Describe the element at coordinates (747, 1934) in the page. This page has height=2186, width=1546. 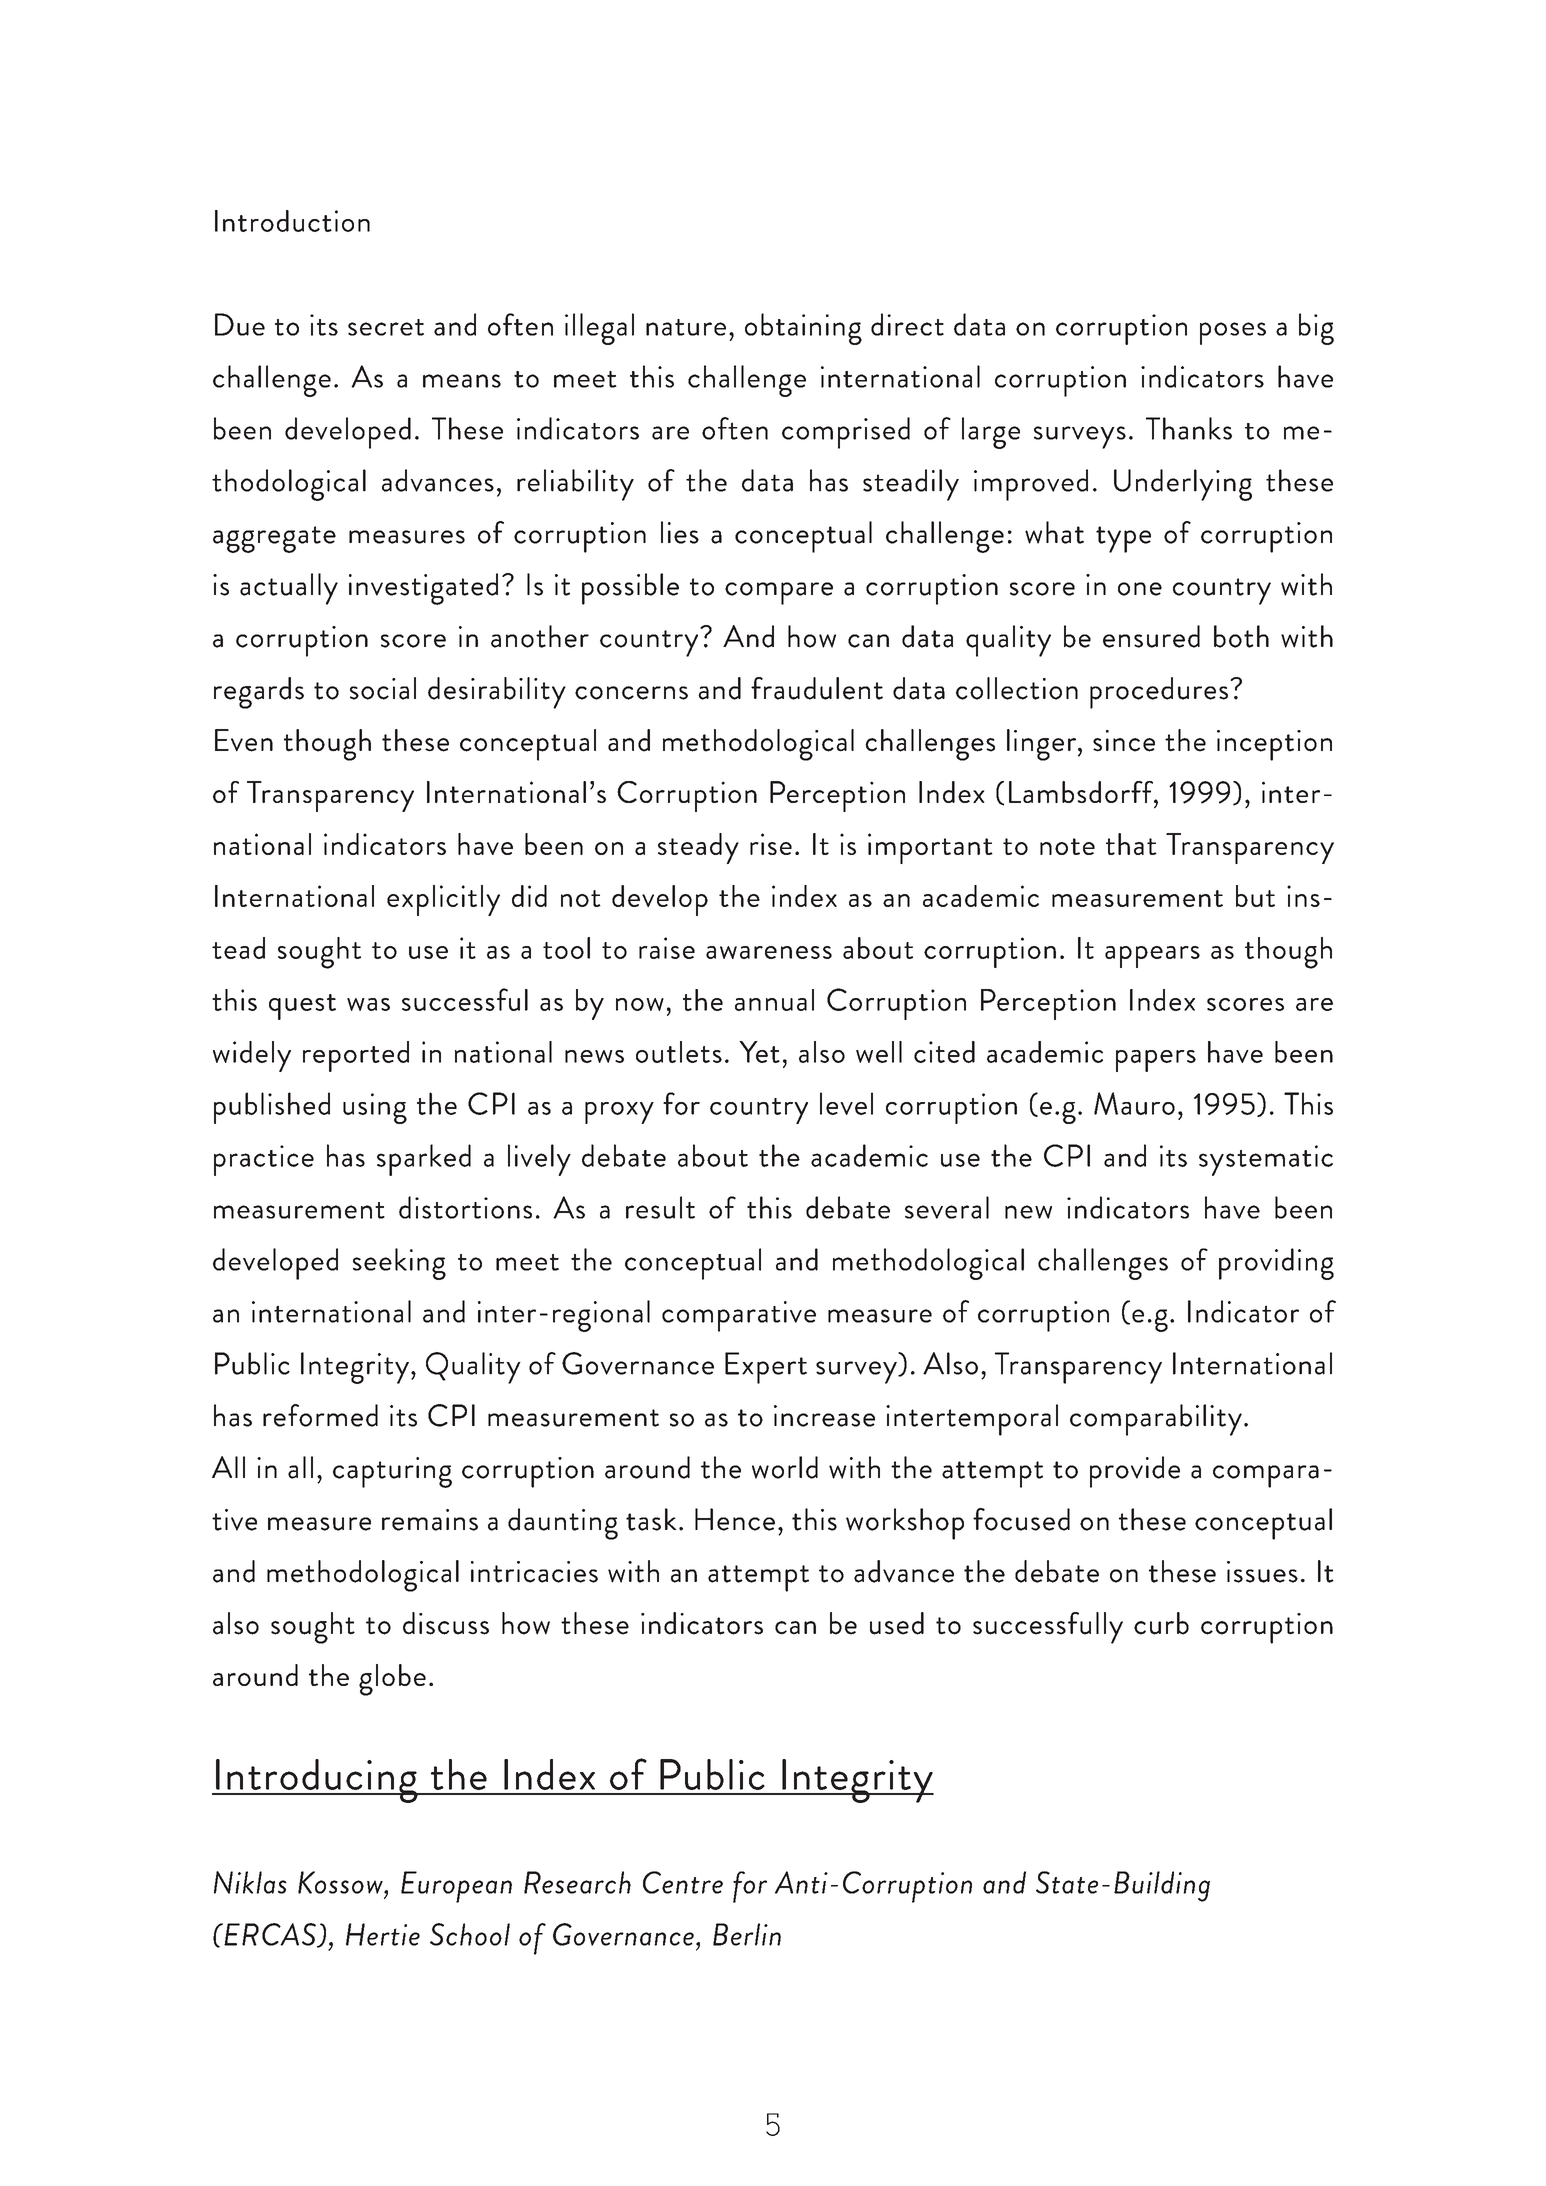
I see `Berlin` at that location.
